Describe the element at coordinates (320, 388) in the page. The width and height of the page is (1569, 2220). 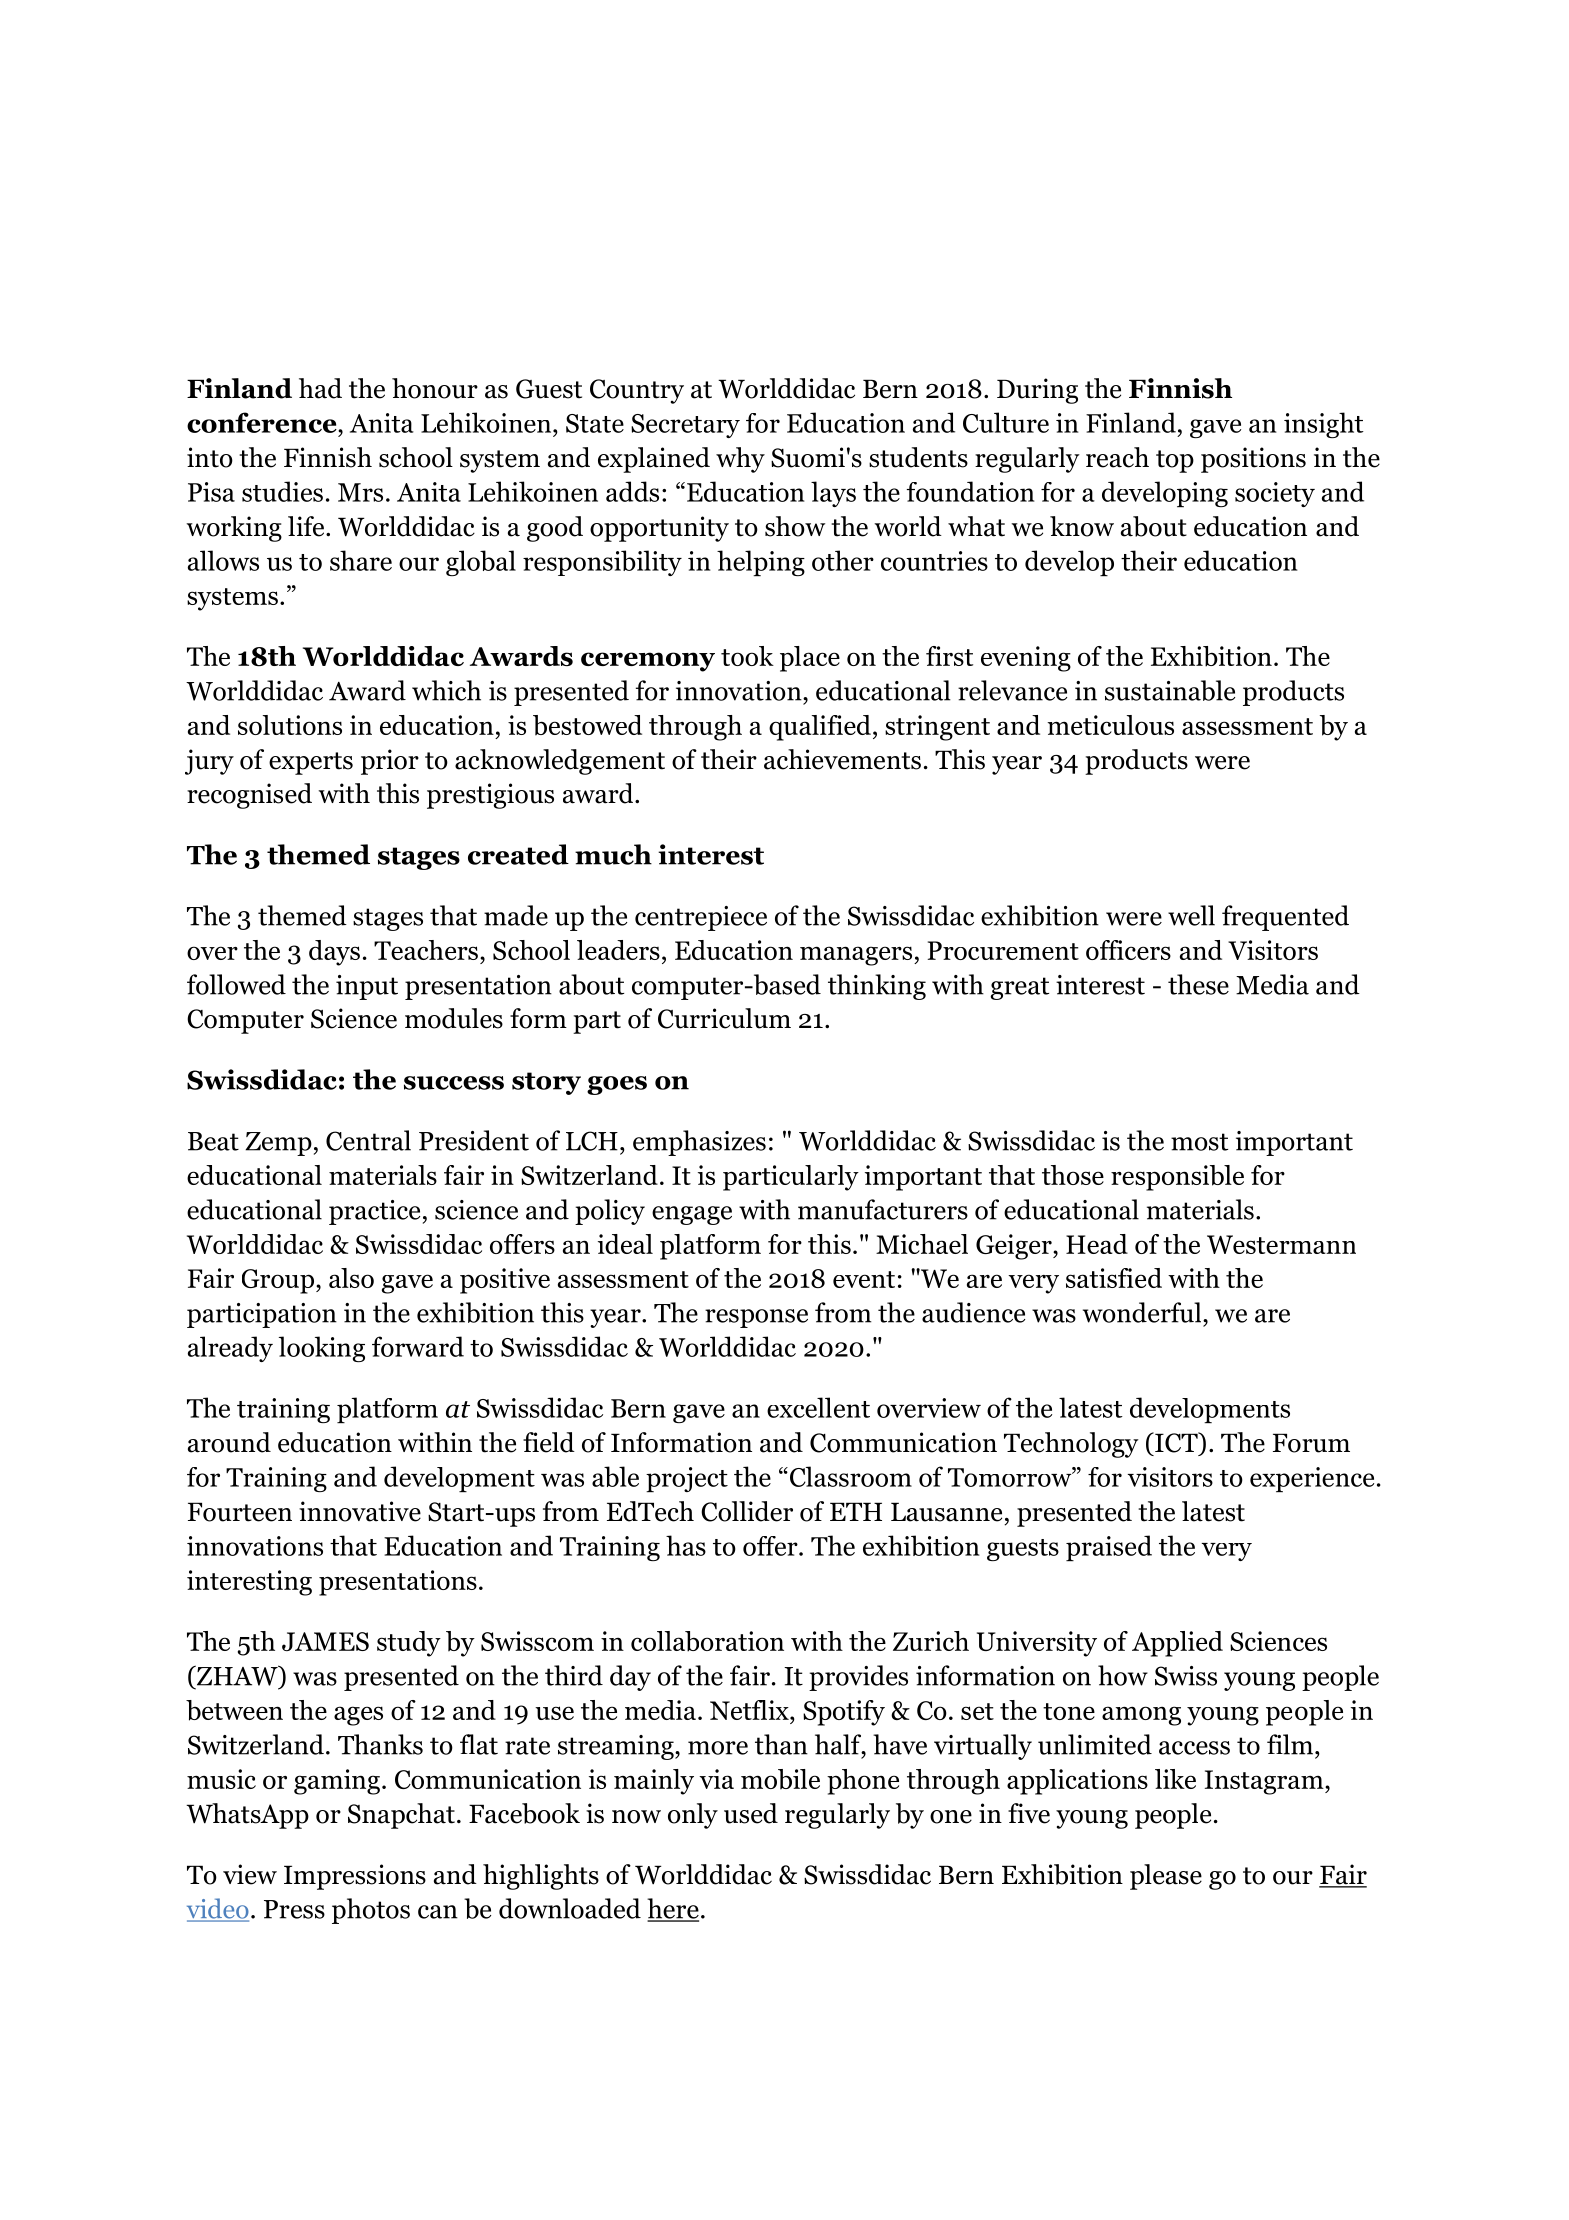
I see `had` at that location.
